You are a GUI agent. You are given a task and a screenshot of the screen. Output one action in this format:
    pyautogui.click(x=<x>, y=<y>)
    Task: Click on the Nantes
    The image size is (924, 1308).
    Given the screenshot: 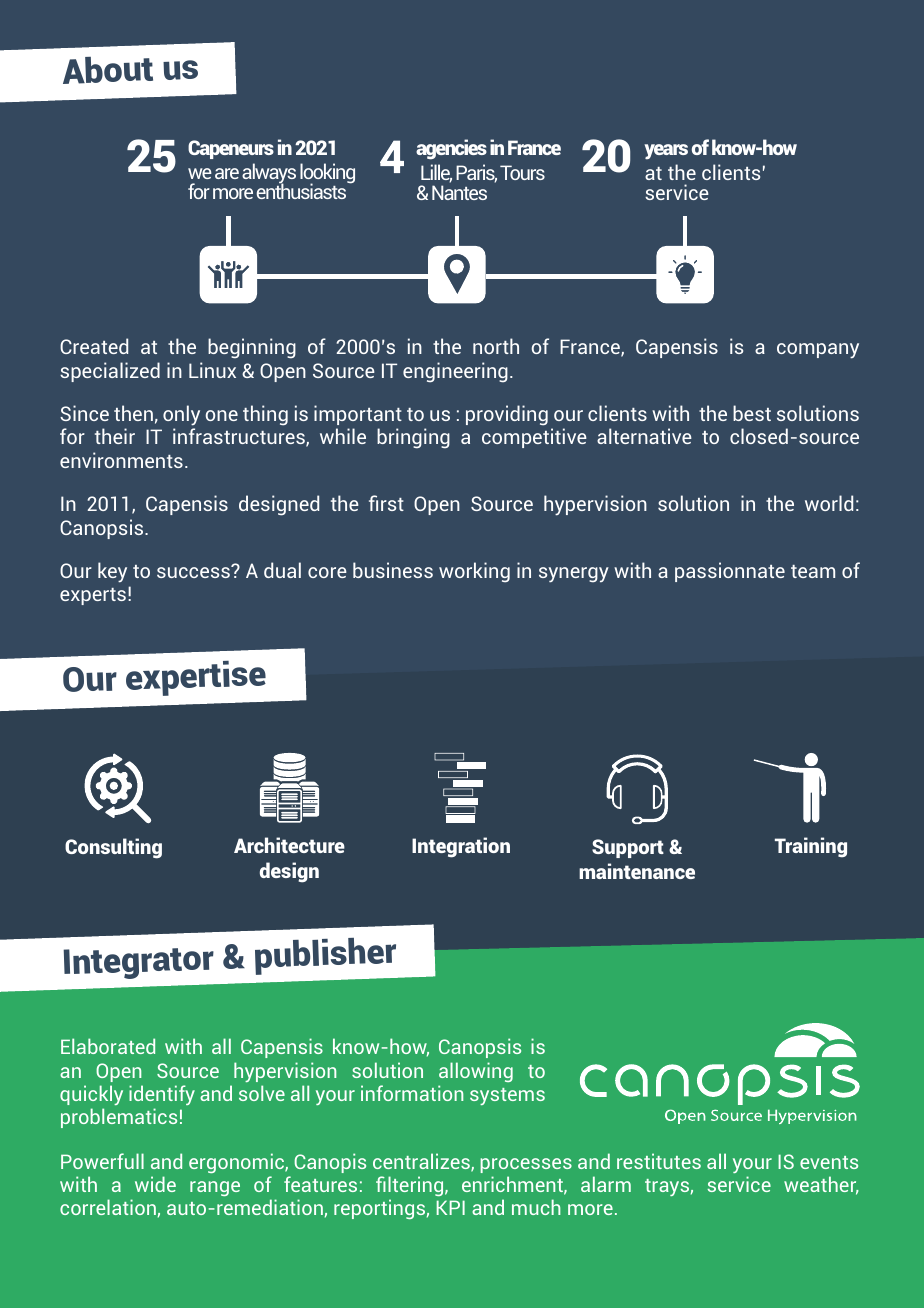 What is the action you would take?
    pyautogui.click(x=459, y=192)
